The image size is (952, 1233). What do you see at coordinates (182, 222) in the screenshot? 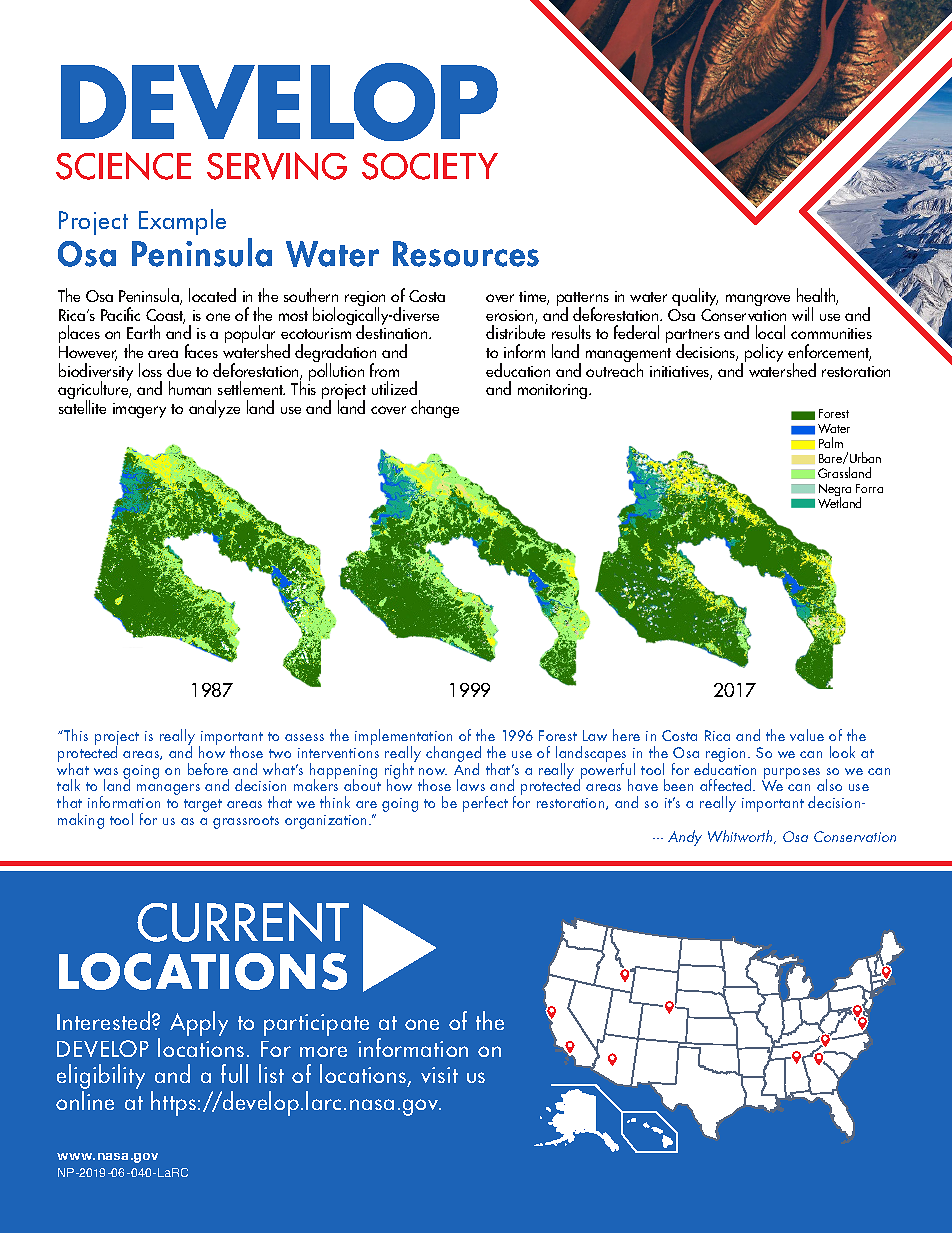
I see `Example` at bounding box center [182, 222].
